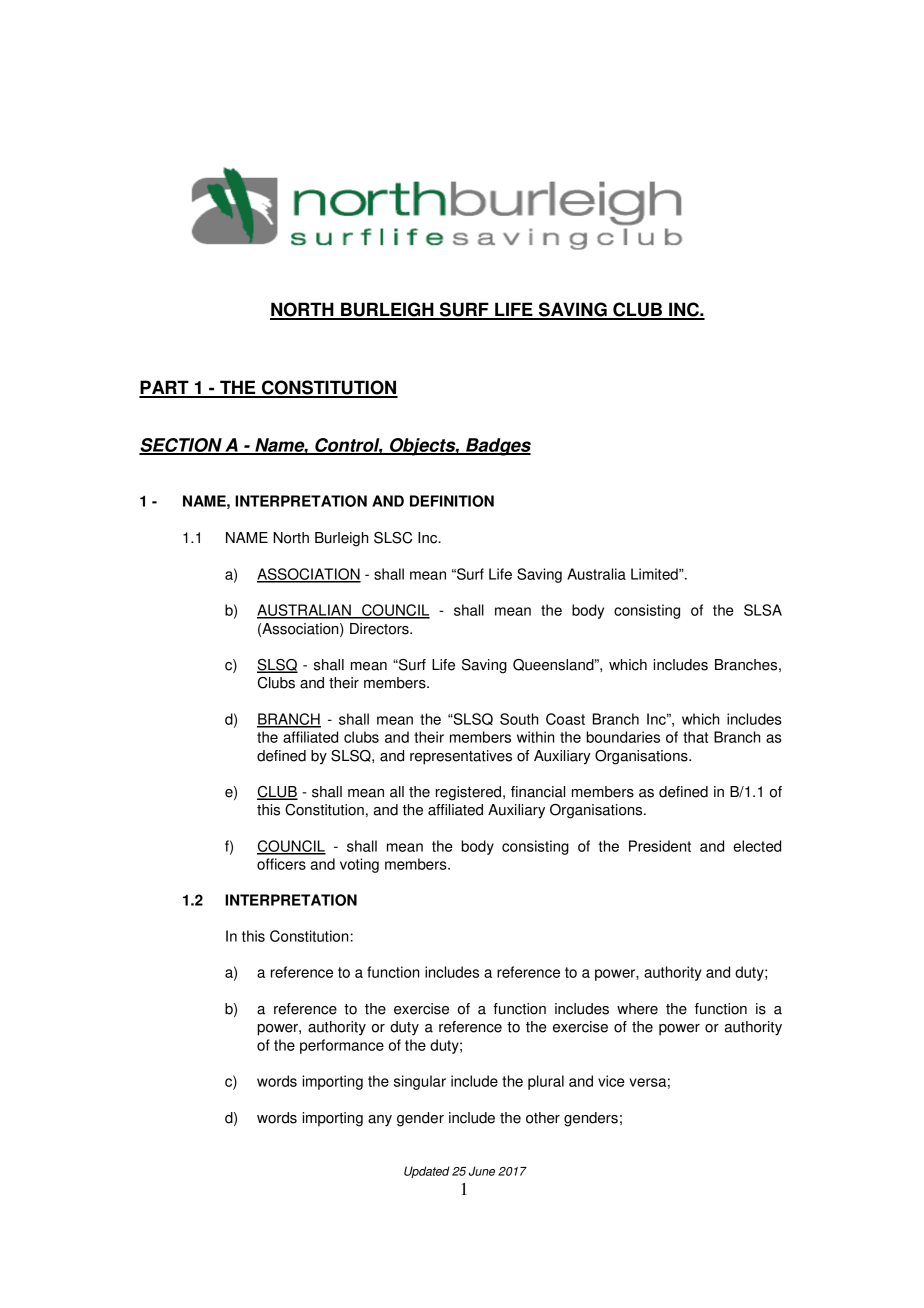 This image has width=924, height=1308. What do you see at coordinates (637, 1009) in the image?
I see `where` at bounding box center [637, 1009].
